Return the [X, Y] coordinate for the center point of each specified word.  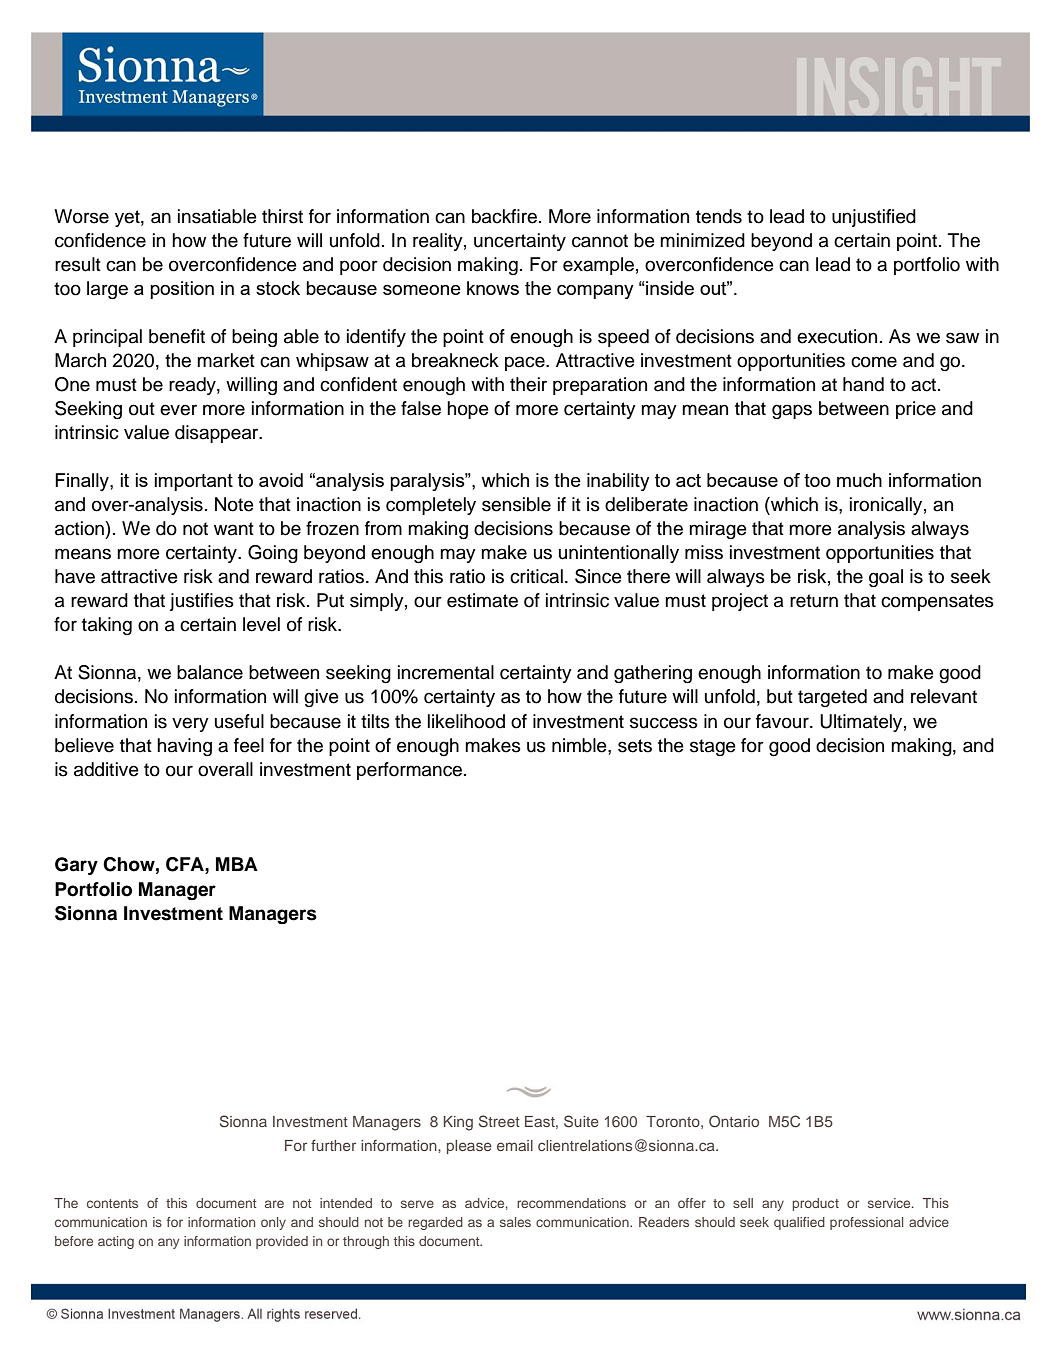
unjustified [874, 218]
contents [112, 1203]
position [182, 290]
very [190, 724]
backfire [504, 216]
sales [515, 1222]
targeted [832, 698]
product [815, 1204]
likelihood [466, 721]
